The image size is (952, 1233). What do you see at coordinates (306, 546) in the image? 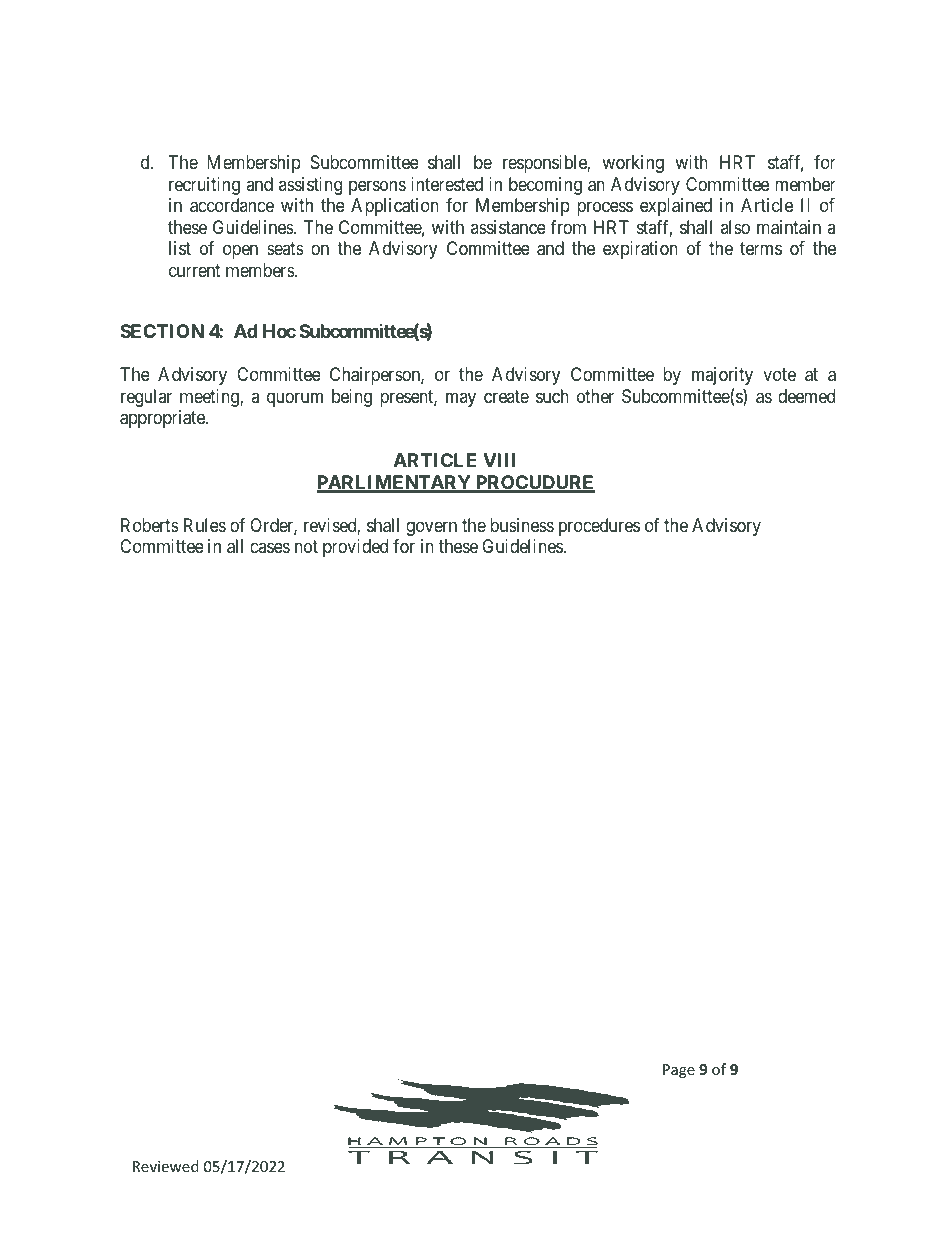
I see `not` at bounding box center [306, 546].
